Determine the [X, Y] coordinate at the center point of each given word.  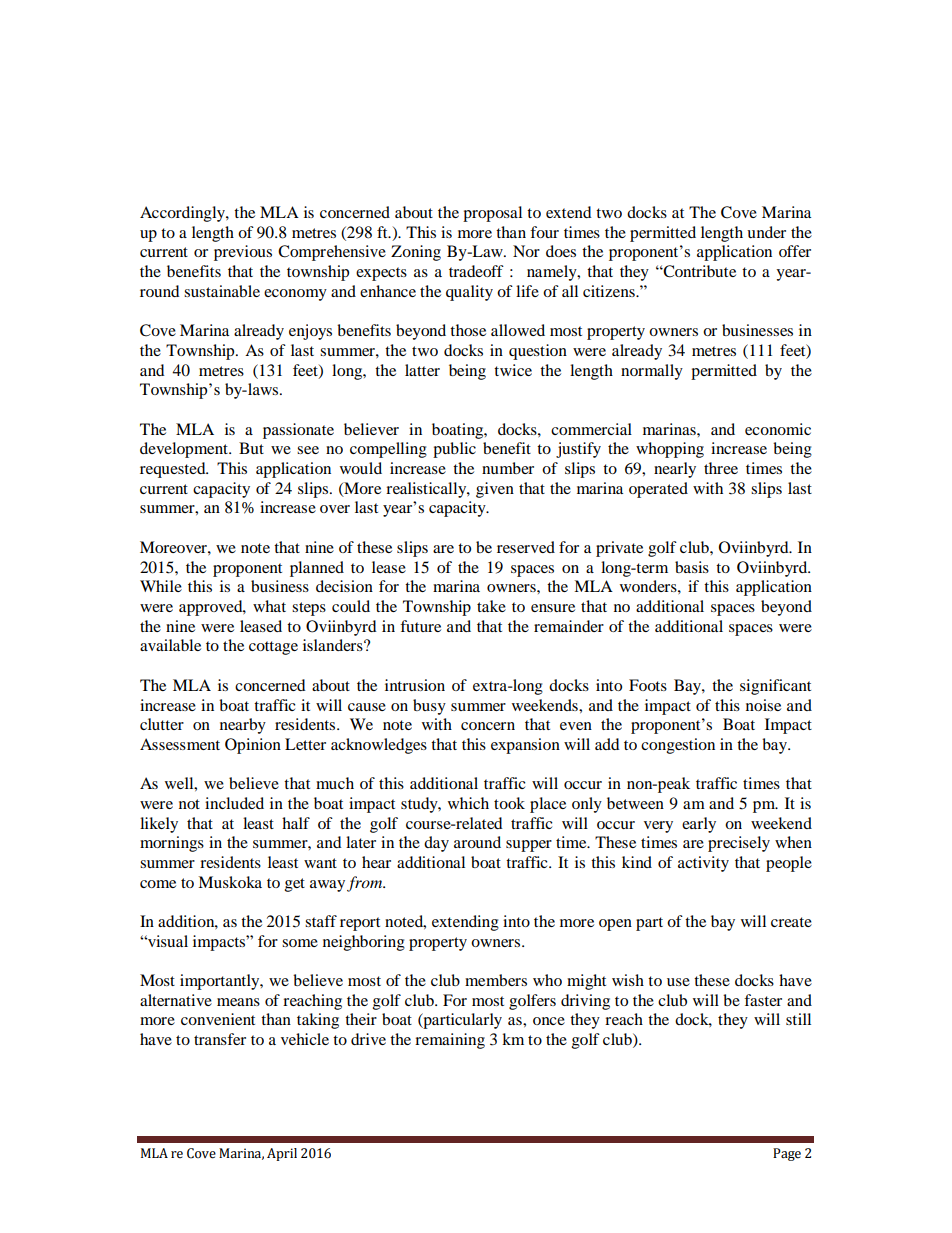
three [721, 468]
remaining [450, 1041]
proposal [492, 214]
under [766, 232]
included [234, 803]
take [491, 606]
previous [243, 253]
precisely [739, 844]
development [185, 450]
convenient [218, 1019]
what [269, 606]
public [454, 450]
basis [692, 567]
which [468, 803]
